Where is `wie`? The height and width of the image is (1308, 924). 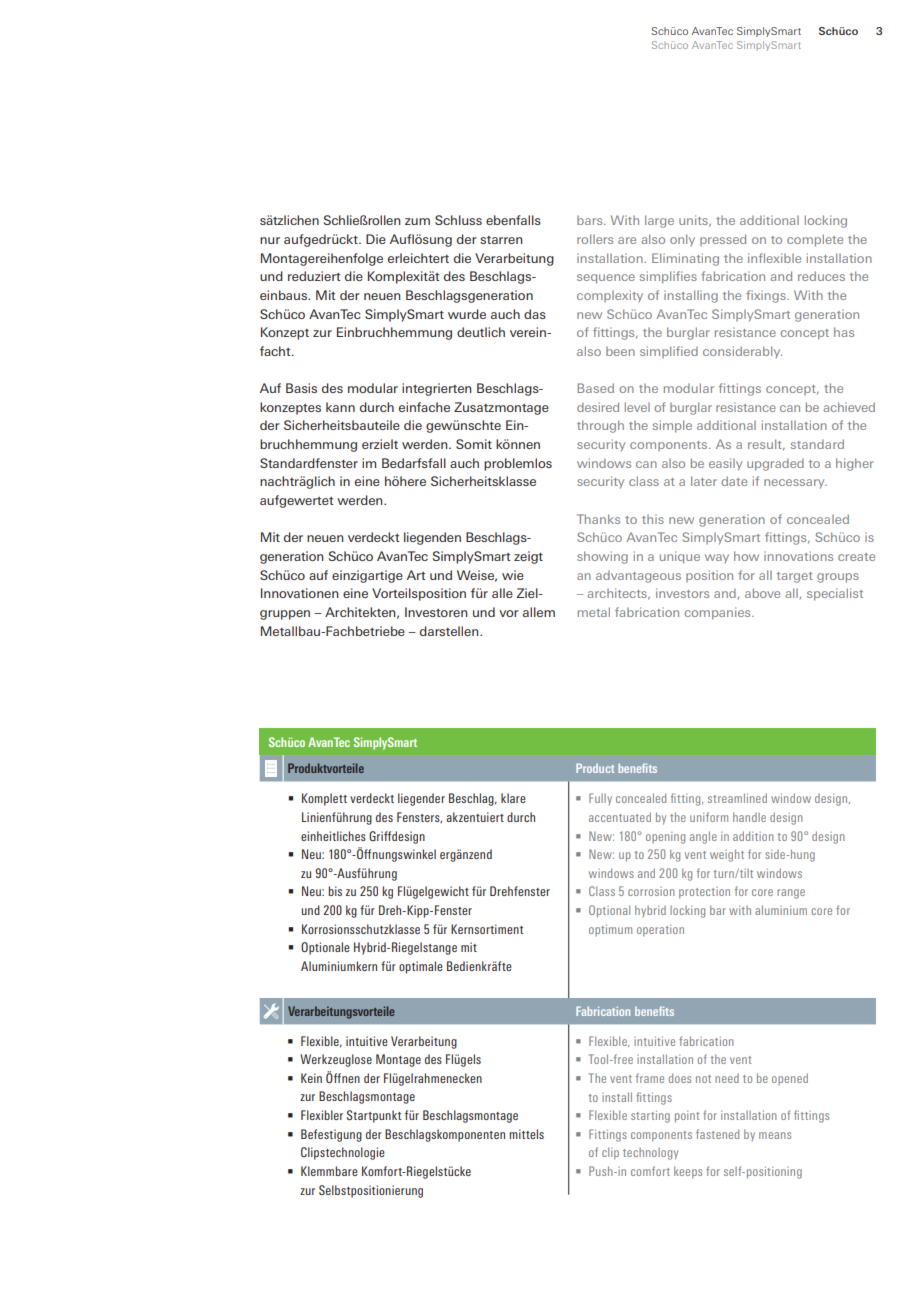
wie is located at coordinates (513, 575).
